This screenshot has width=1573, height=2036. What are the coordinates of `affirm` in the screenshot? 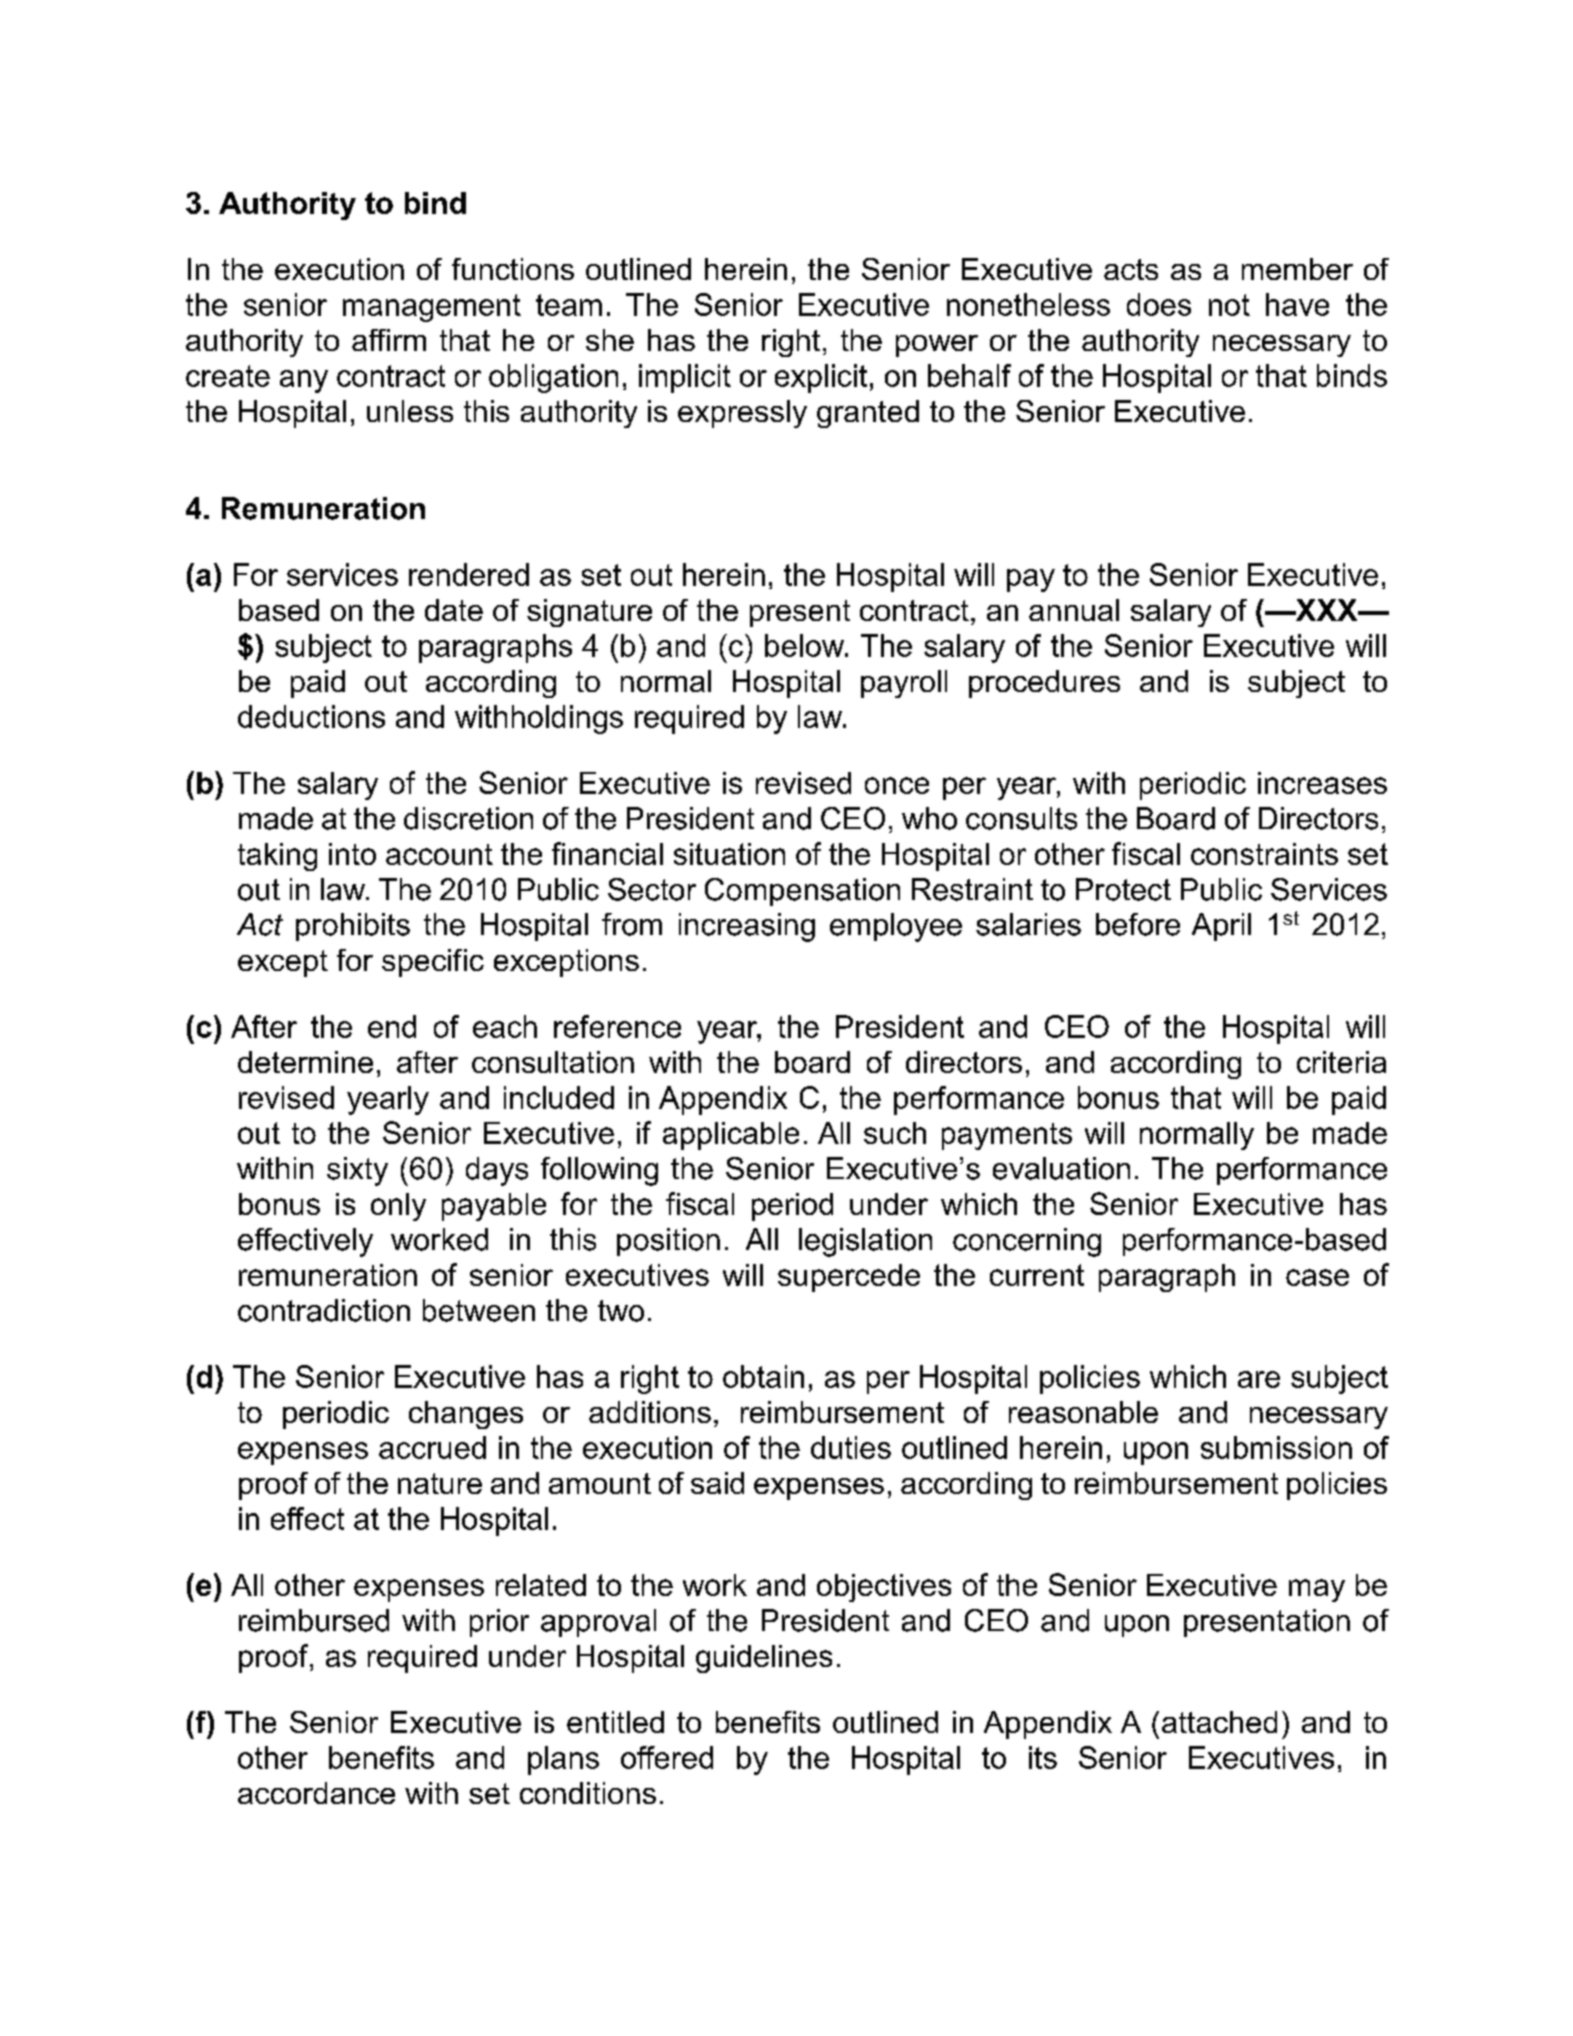 It's located at (389, 340).
